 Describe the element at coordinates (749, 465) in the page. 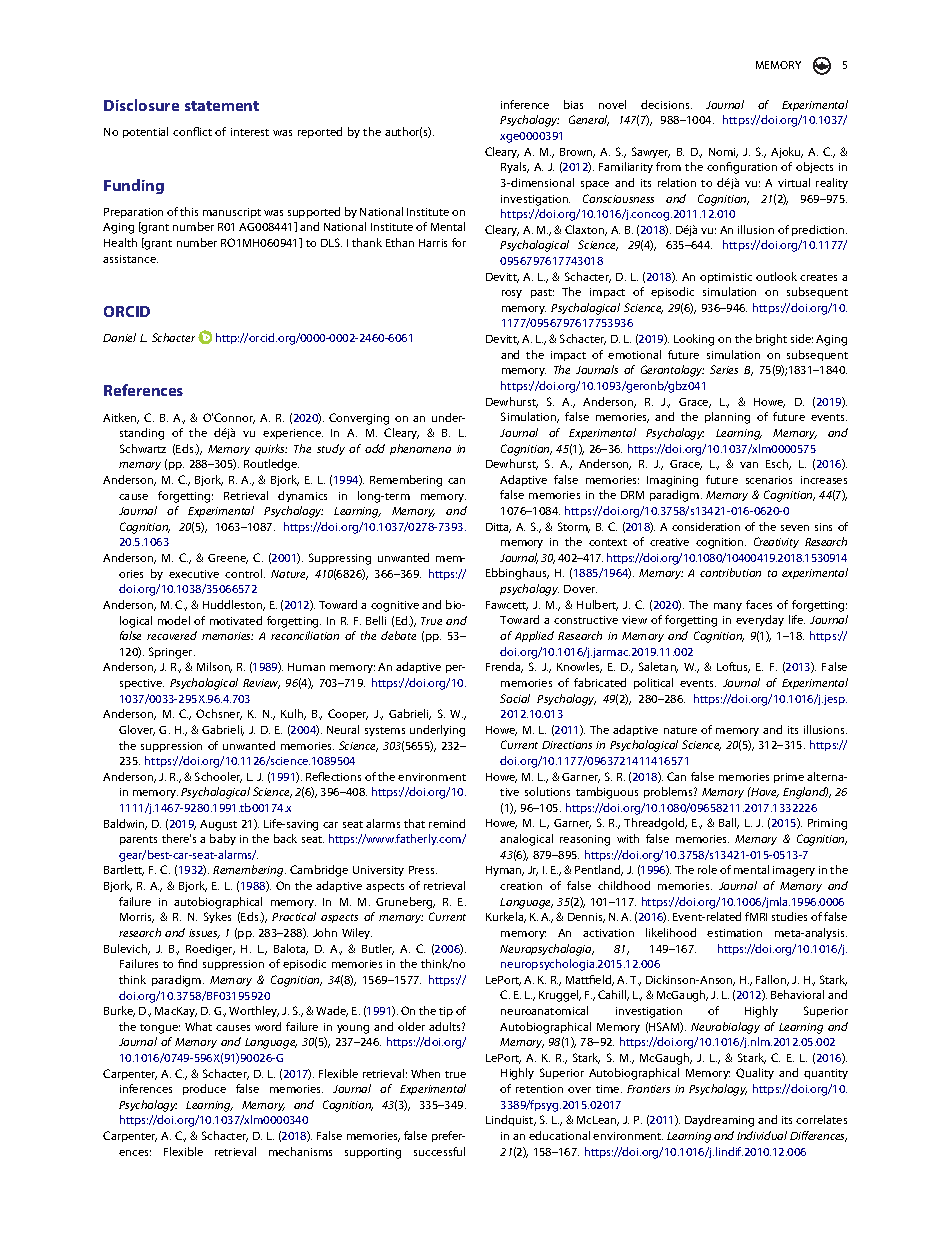

I see `van` at that location.
